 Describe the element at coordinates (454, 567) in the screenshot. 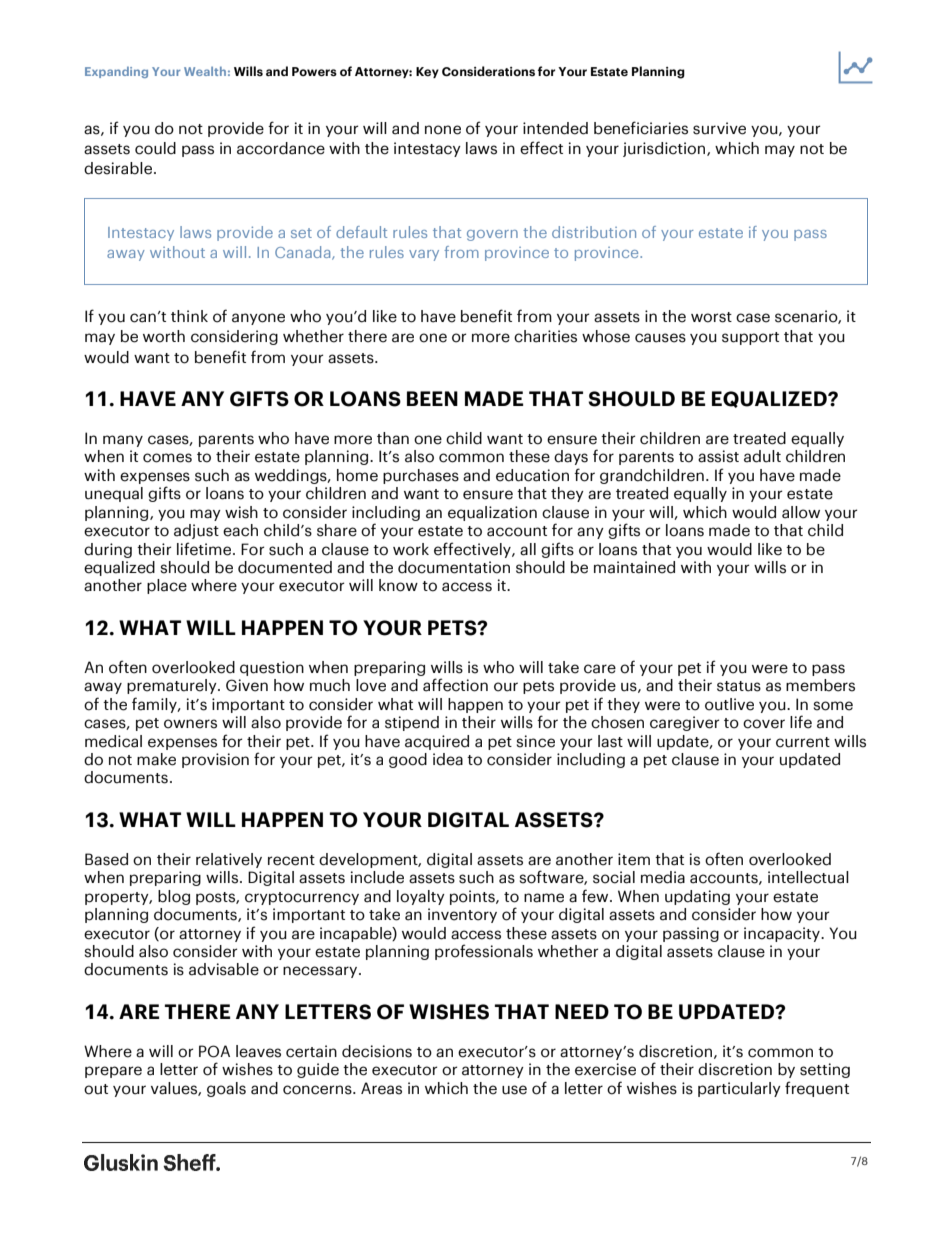

I see `documentation` at that location.
